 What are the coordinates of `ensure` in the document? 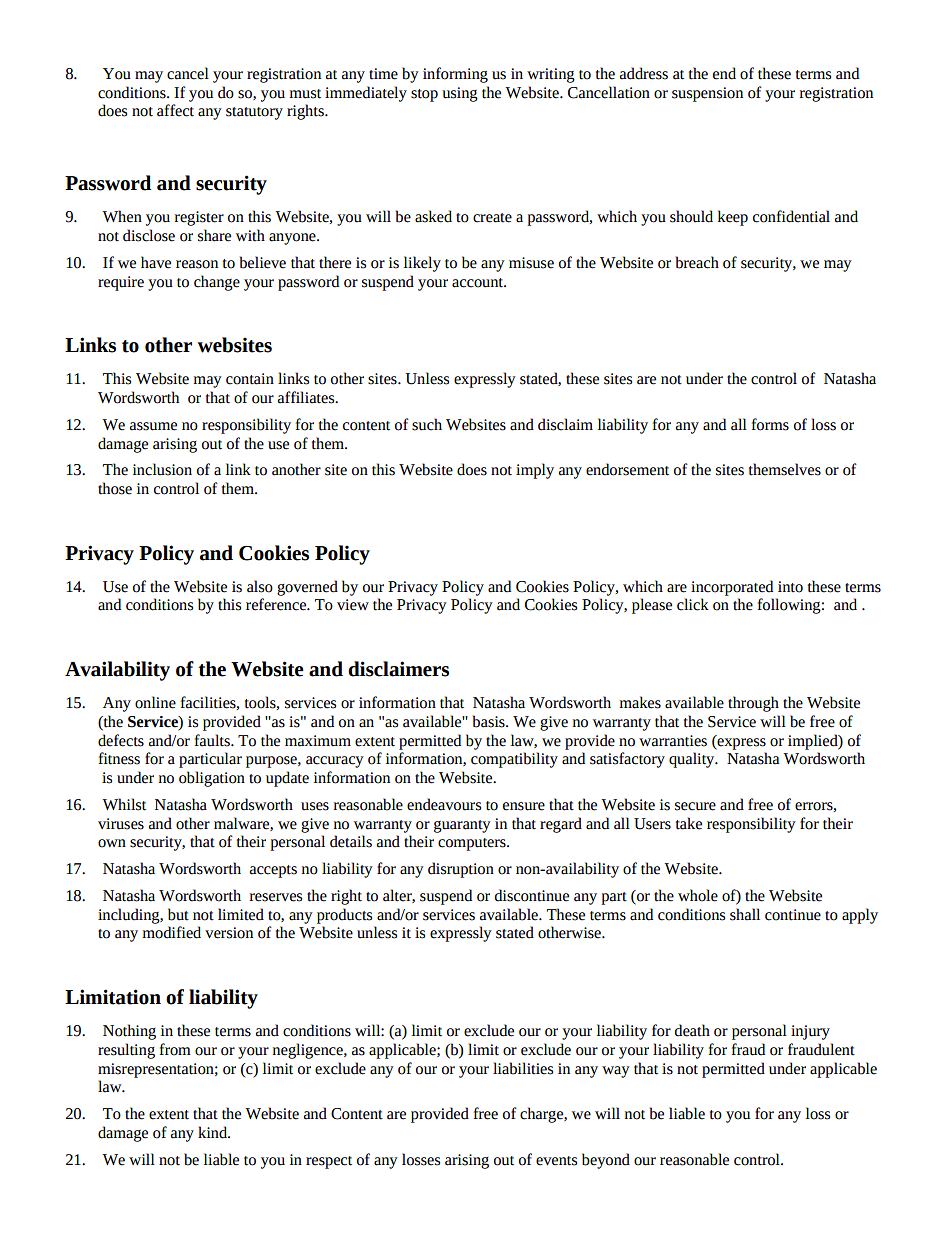 It's located at (524, 806).
